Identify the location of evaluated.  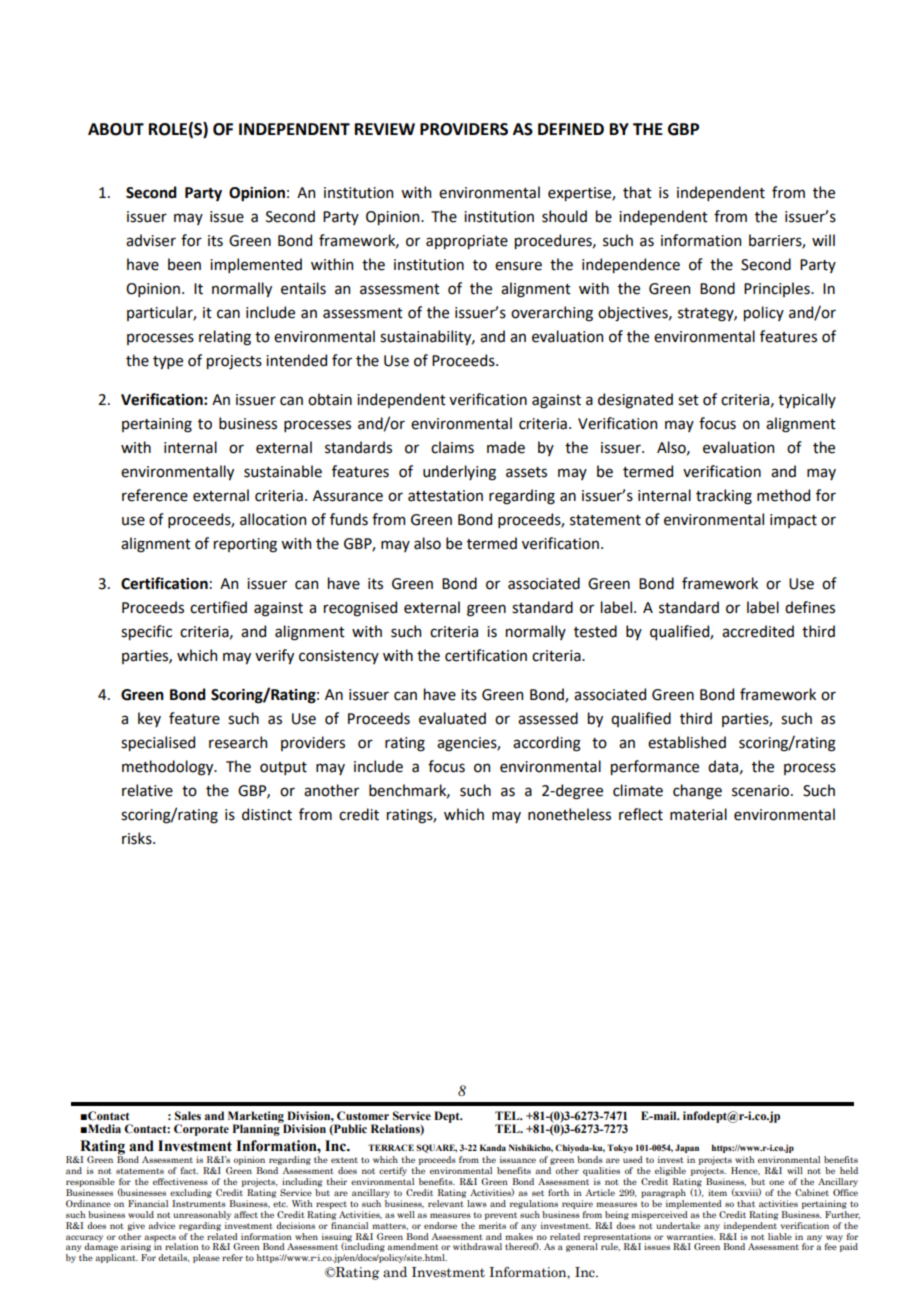
(452, 718).
